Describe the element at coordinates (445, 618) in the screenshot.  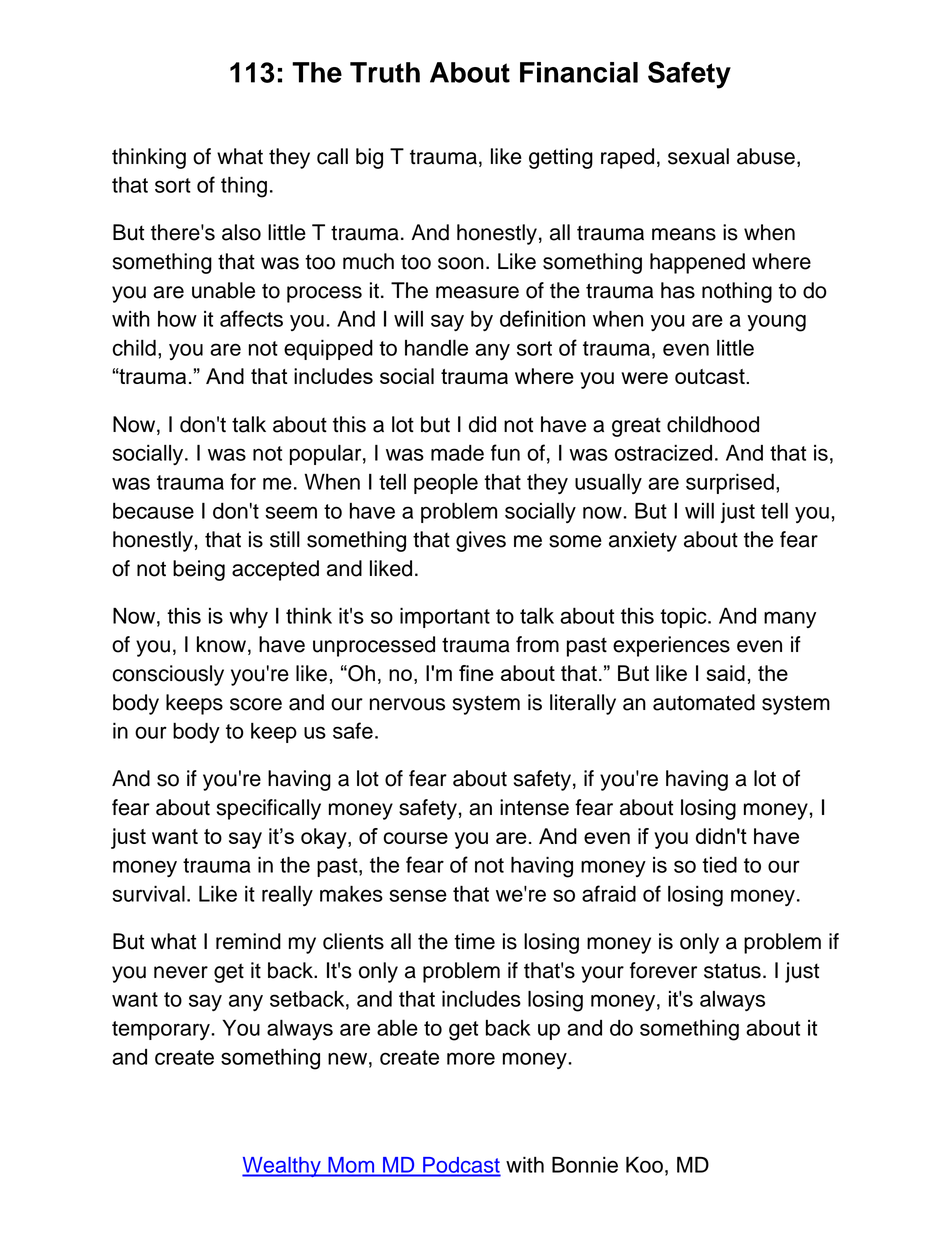
I see `important` at that location.
